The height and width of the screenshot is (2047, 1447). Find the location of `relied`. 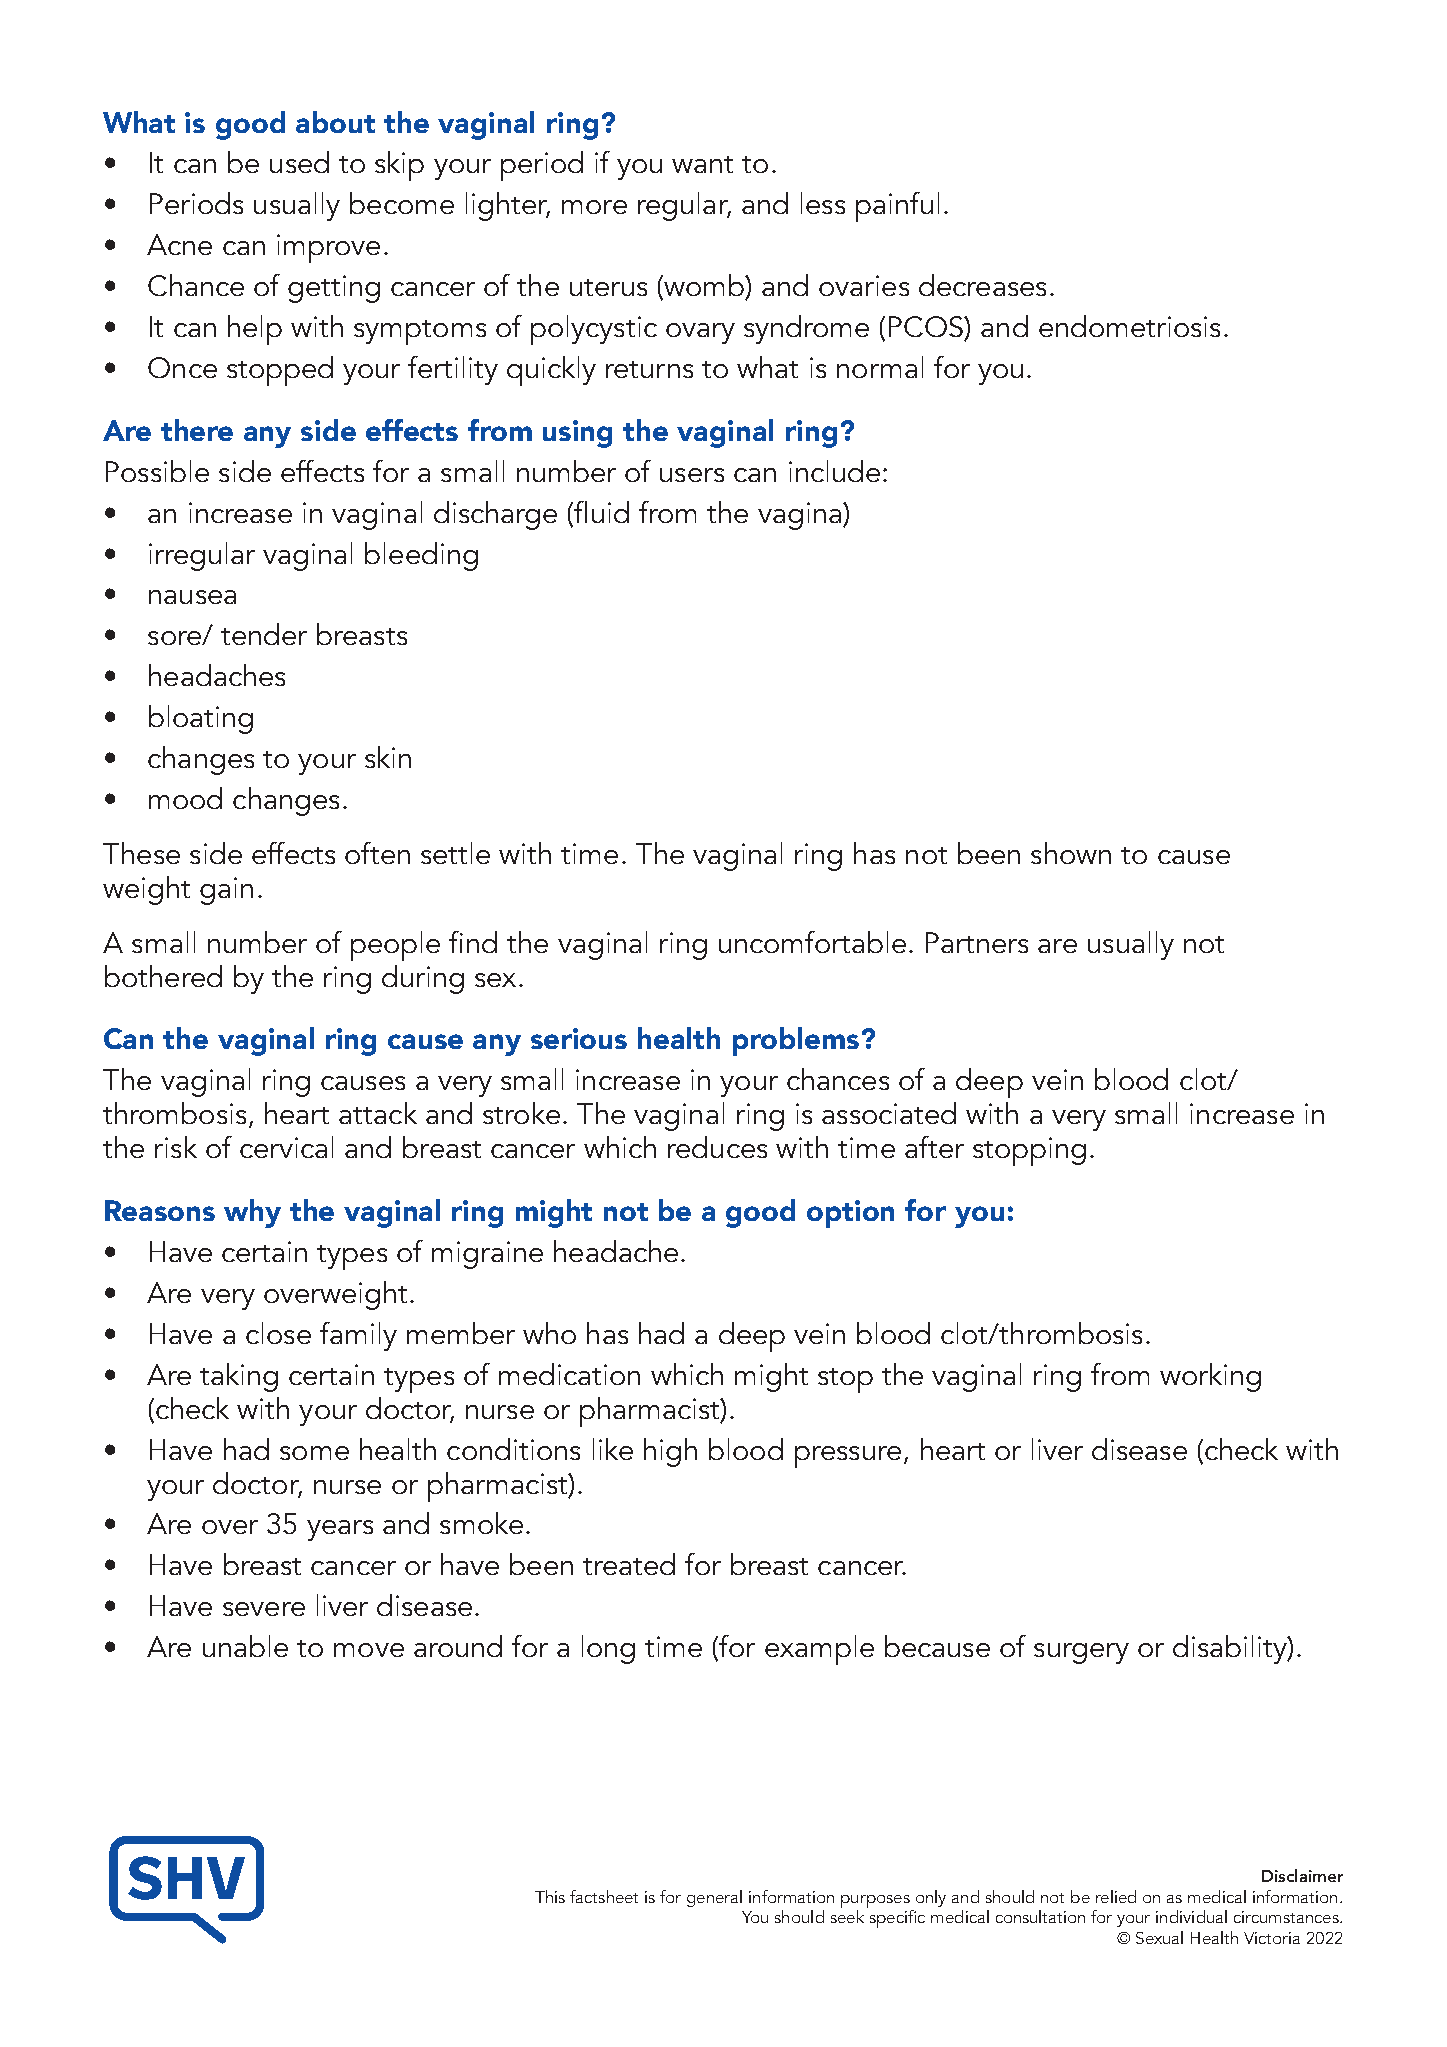

relied is located at coordinates (1116, 1896).
